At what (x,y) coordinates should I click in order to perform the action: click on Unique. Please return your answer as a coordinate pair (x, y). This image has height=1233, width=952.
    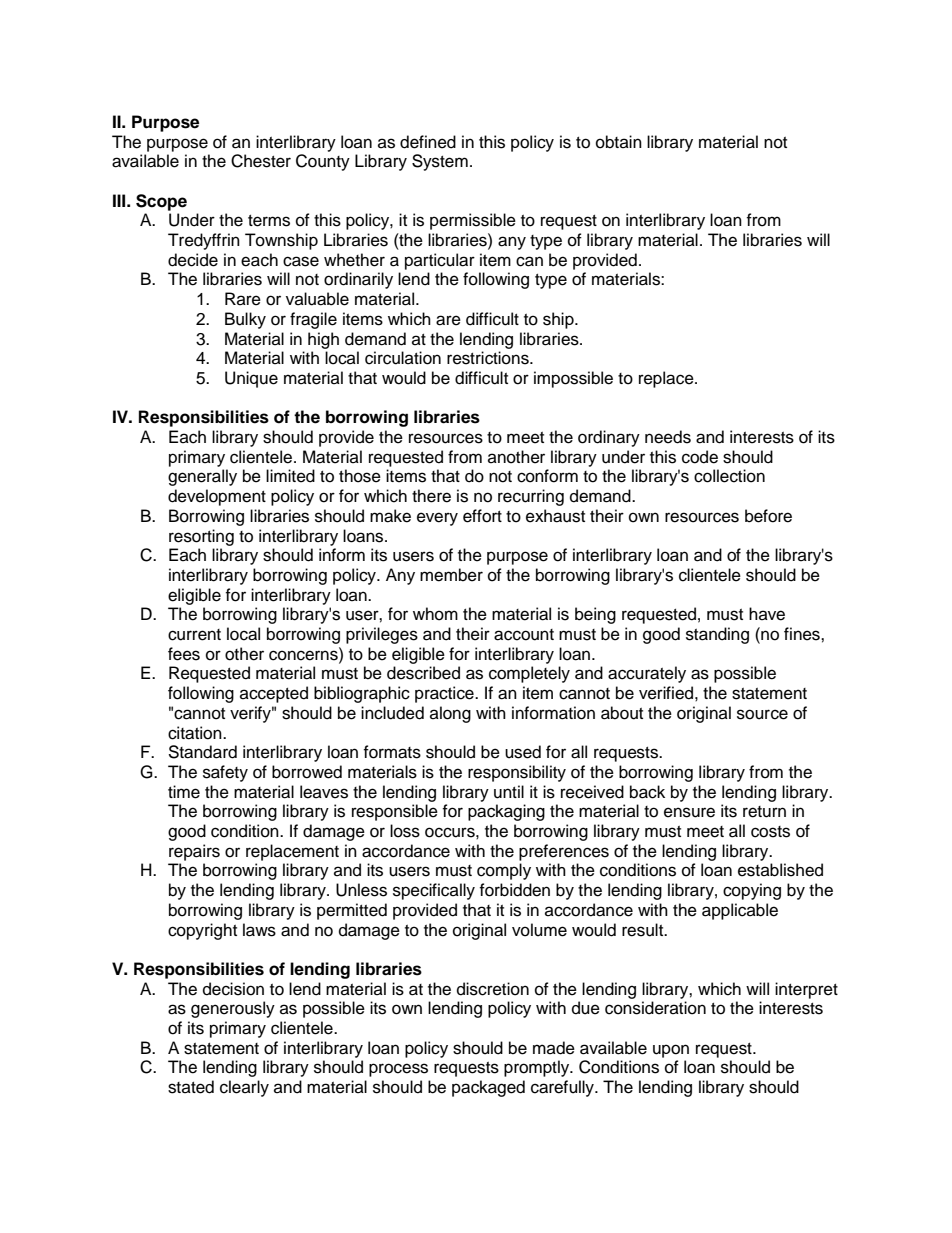
    Looking at the image, I should click on (251, 379).
